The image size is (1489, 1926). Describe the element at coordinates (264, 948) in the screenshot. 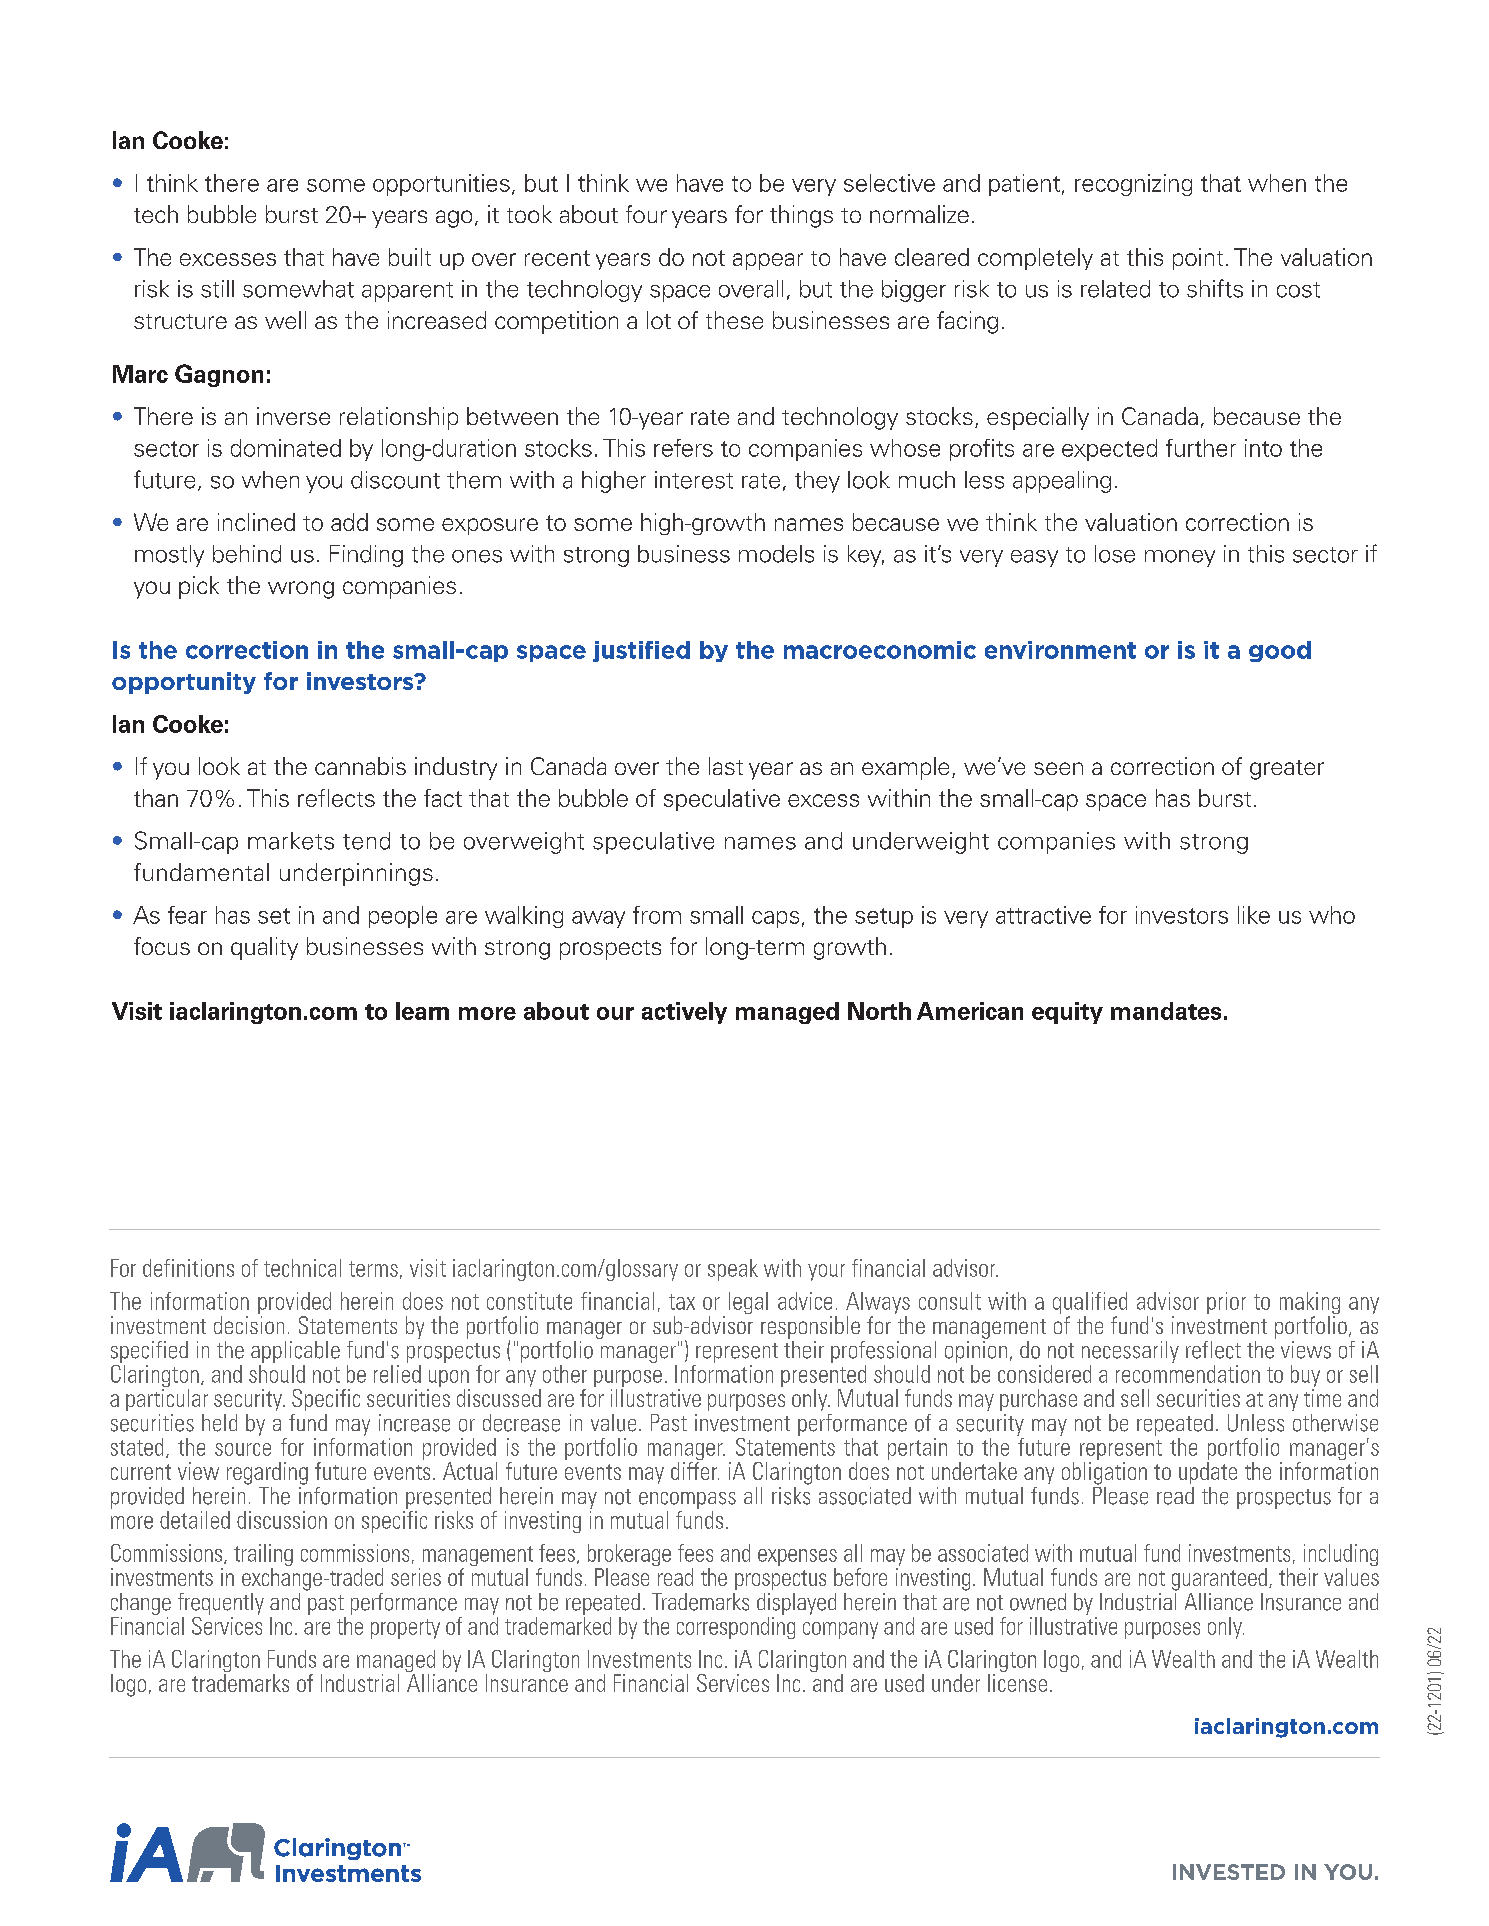

I see `quality` at that location.
